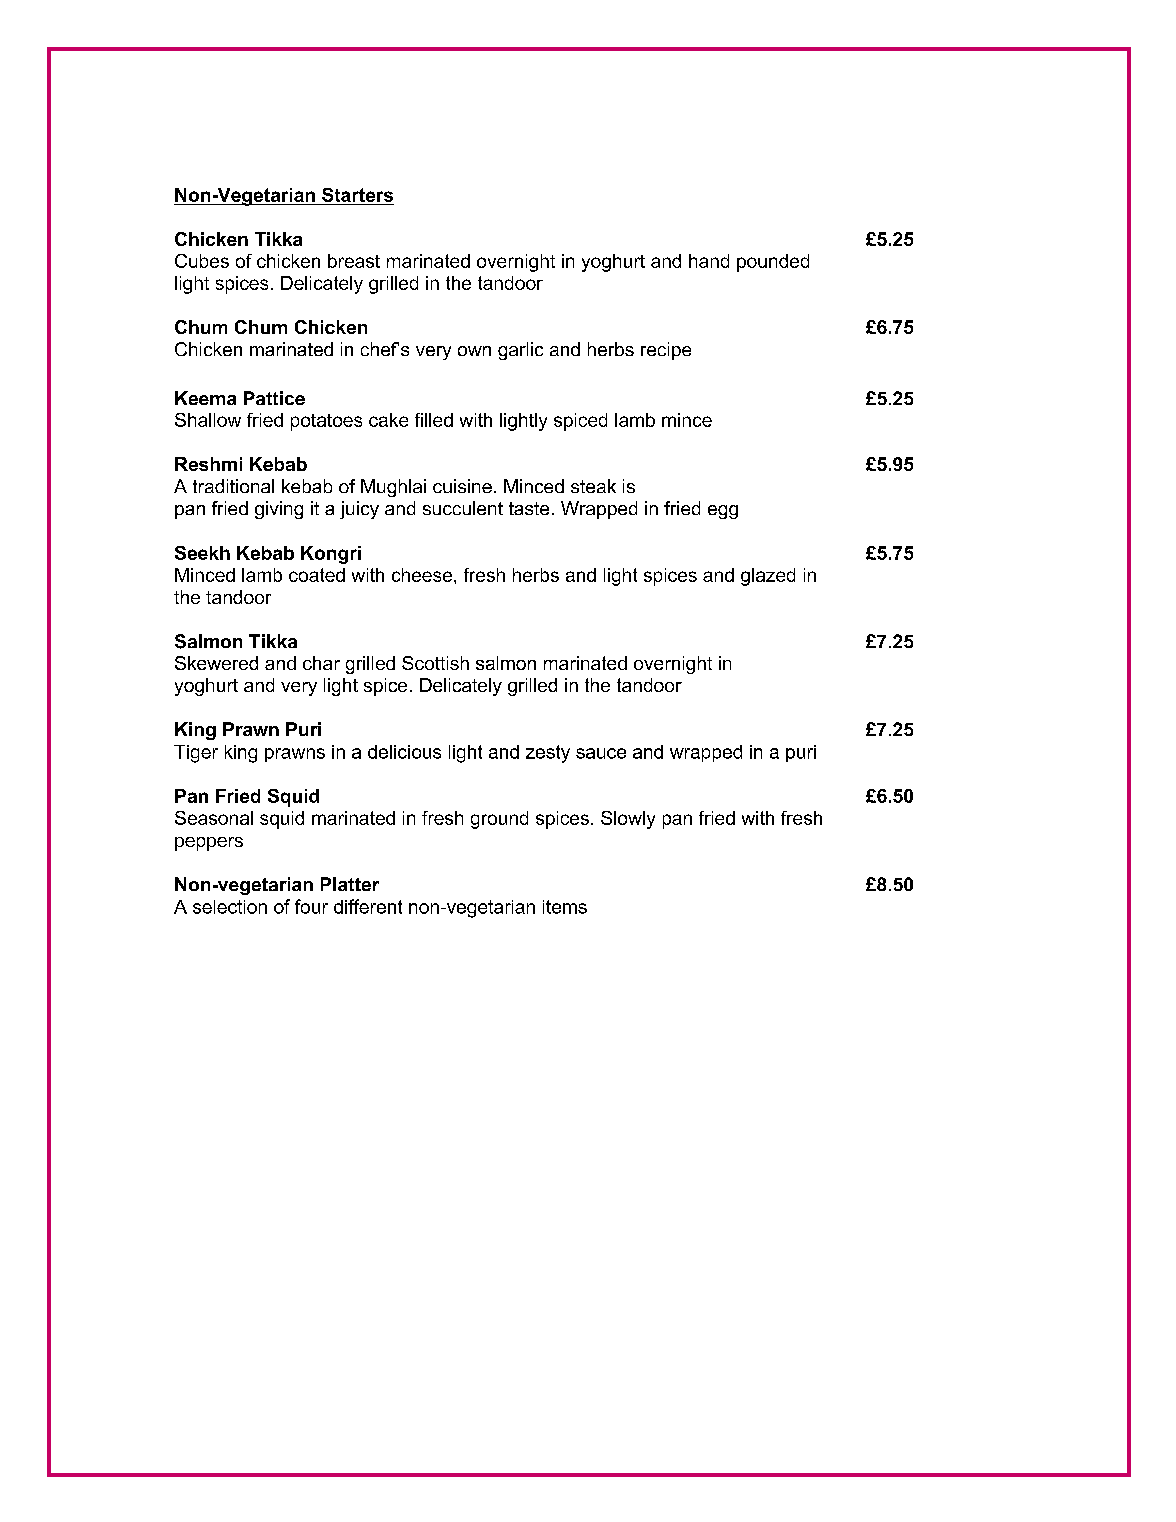 The image size is (1176, 1522). What do you see at coordinates (230, 907) in the screenshot?
I see `selection` at bounding box center [230, 907].
